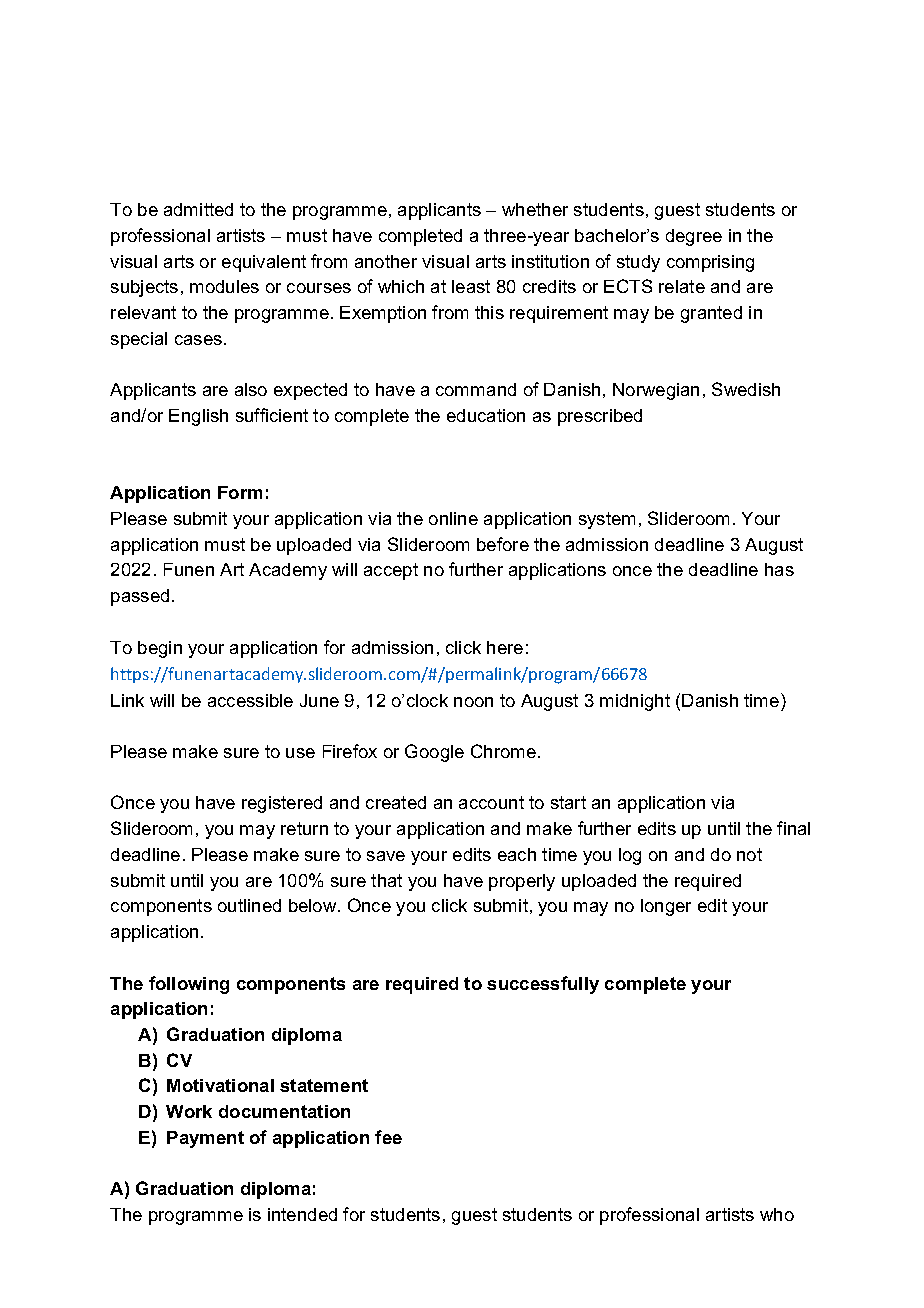 This screenshot has width=924, height=1308. What do you see at coordinates (240, 492) in the screenshot?
I see `Form` at bounding box center [240, 492].
